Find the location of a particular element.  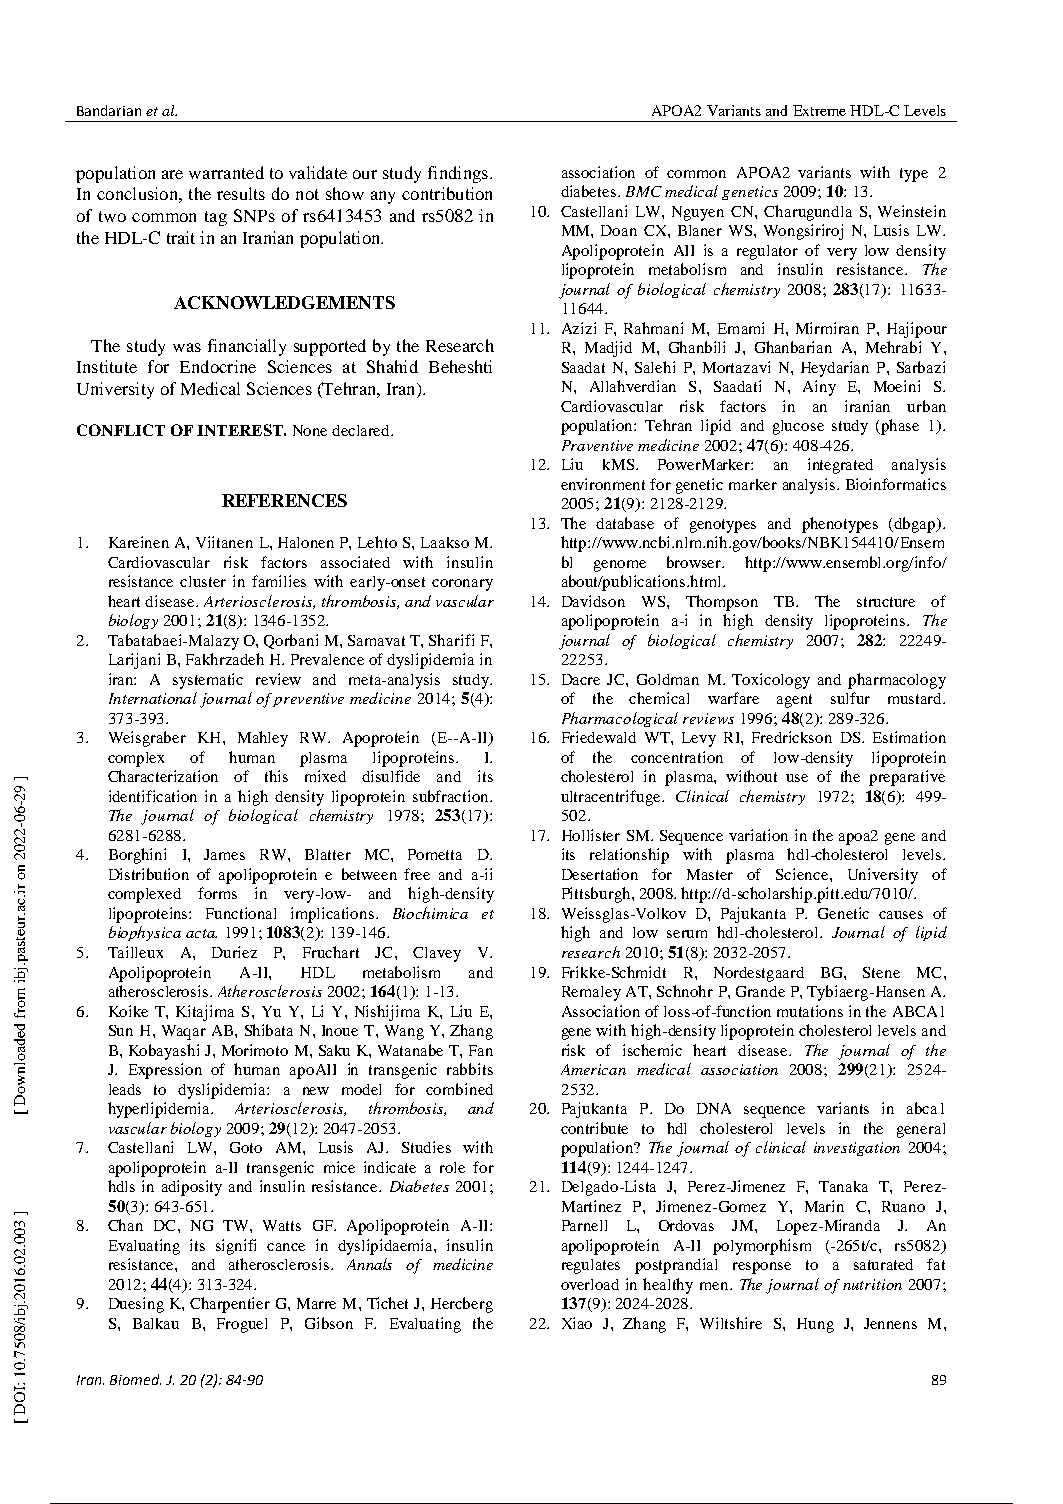

free is located at coordinates (417, 874).
